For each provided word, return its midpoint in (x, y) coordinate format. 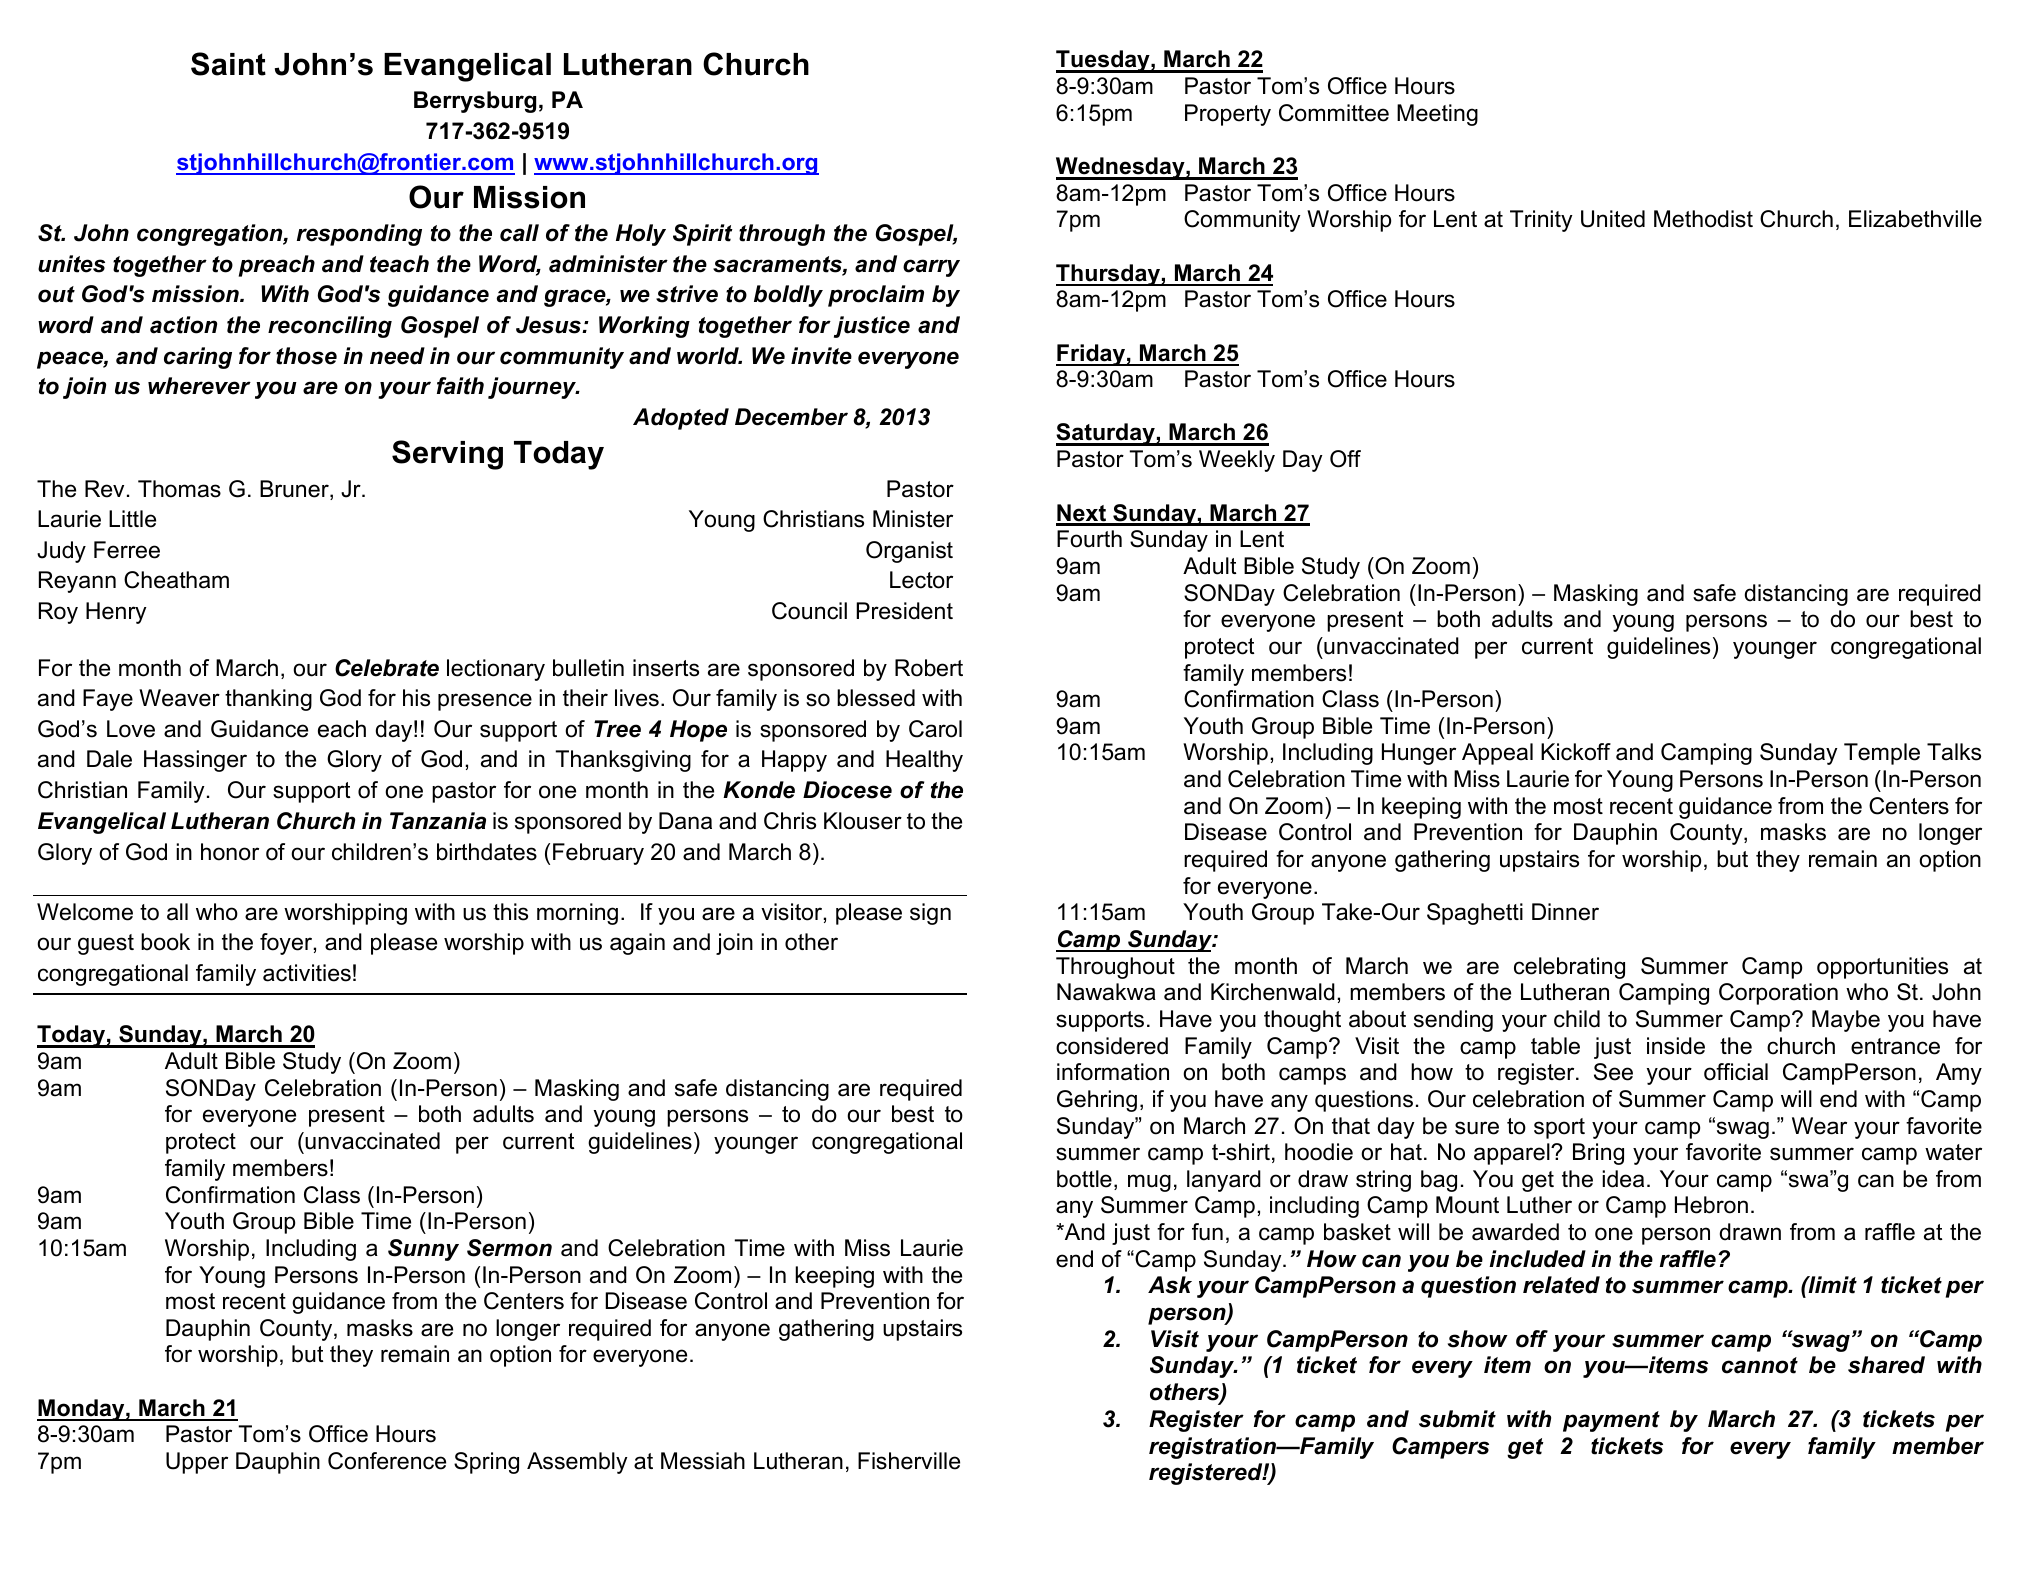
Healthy (924, 761)
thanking (268, 700)
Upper (197, 1463)
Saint (228, 64)
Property (1228, 115)
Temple (1882, 754)
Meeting (1437, 115)
